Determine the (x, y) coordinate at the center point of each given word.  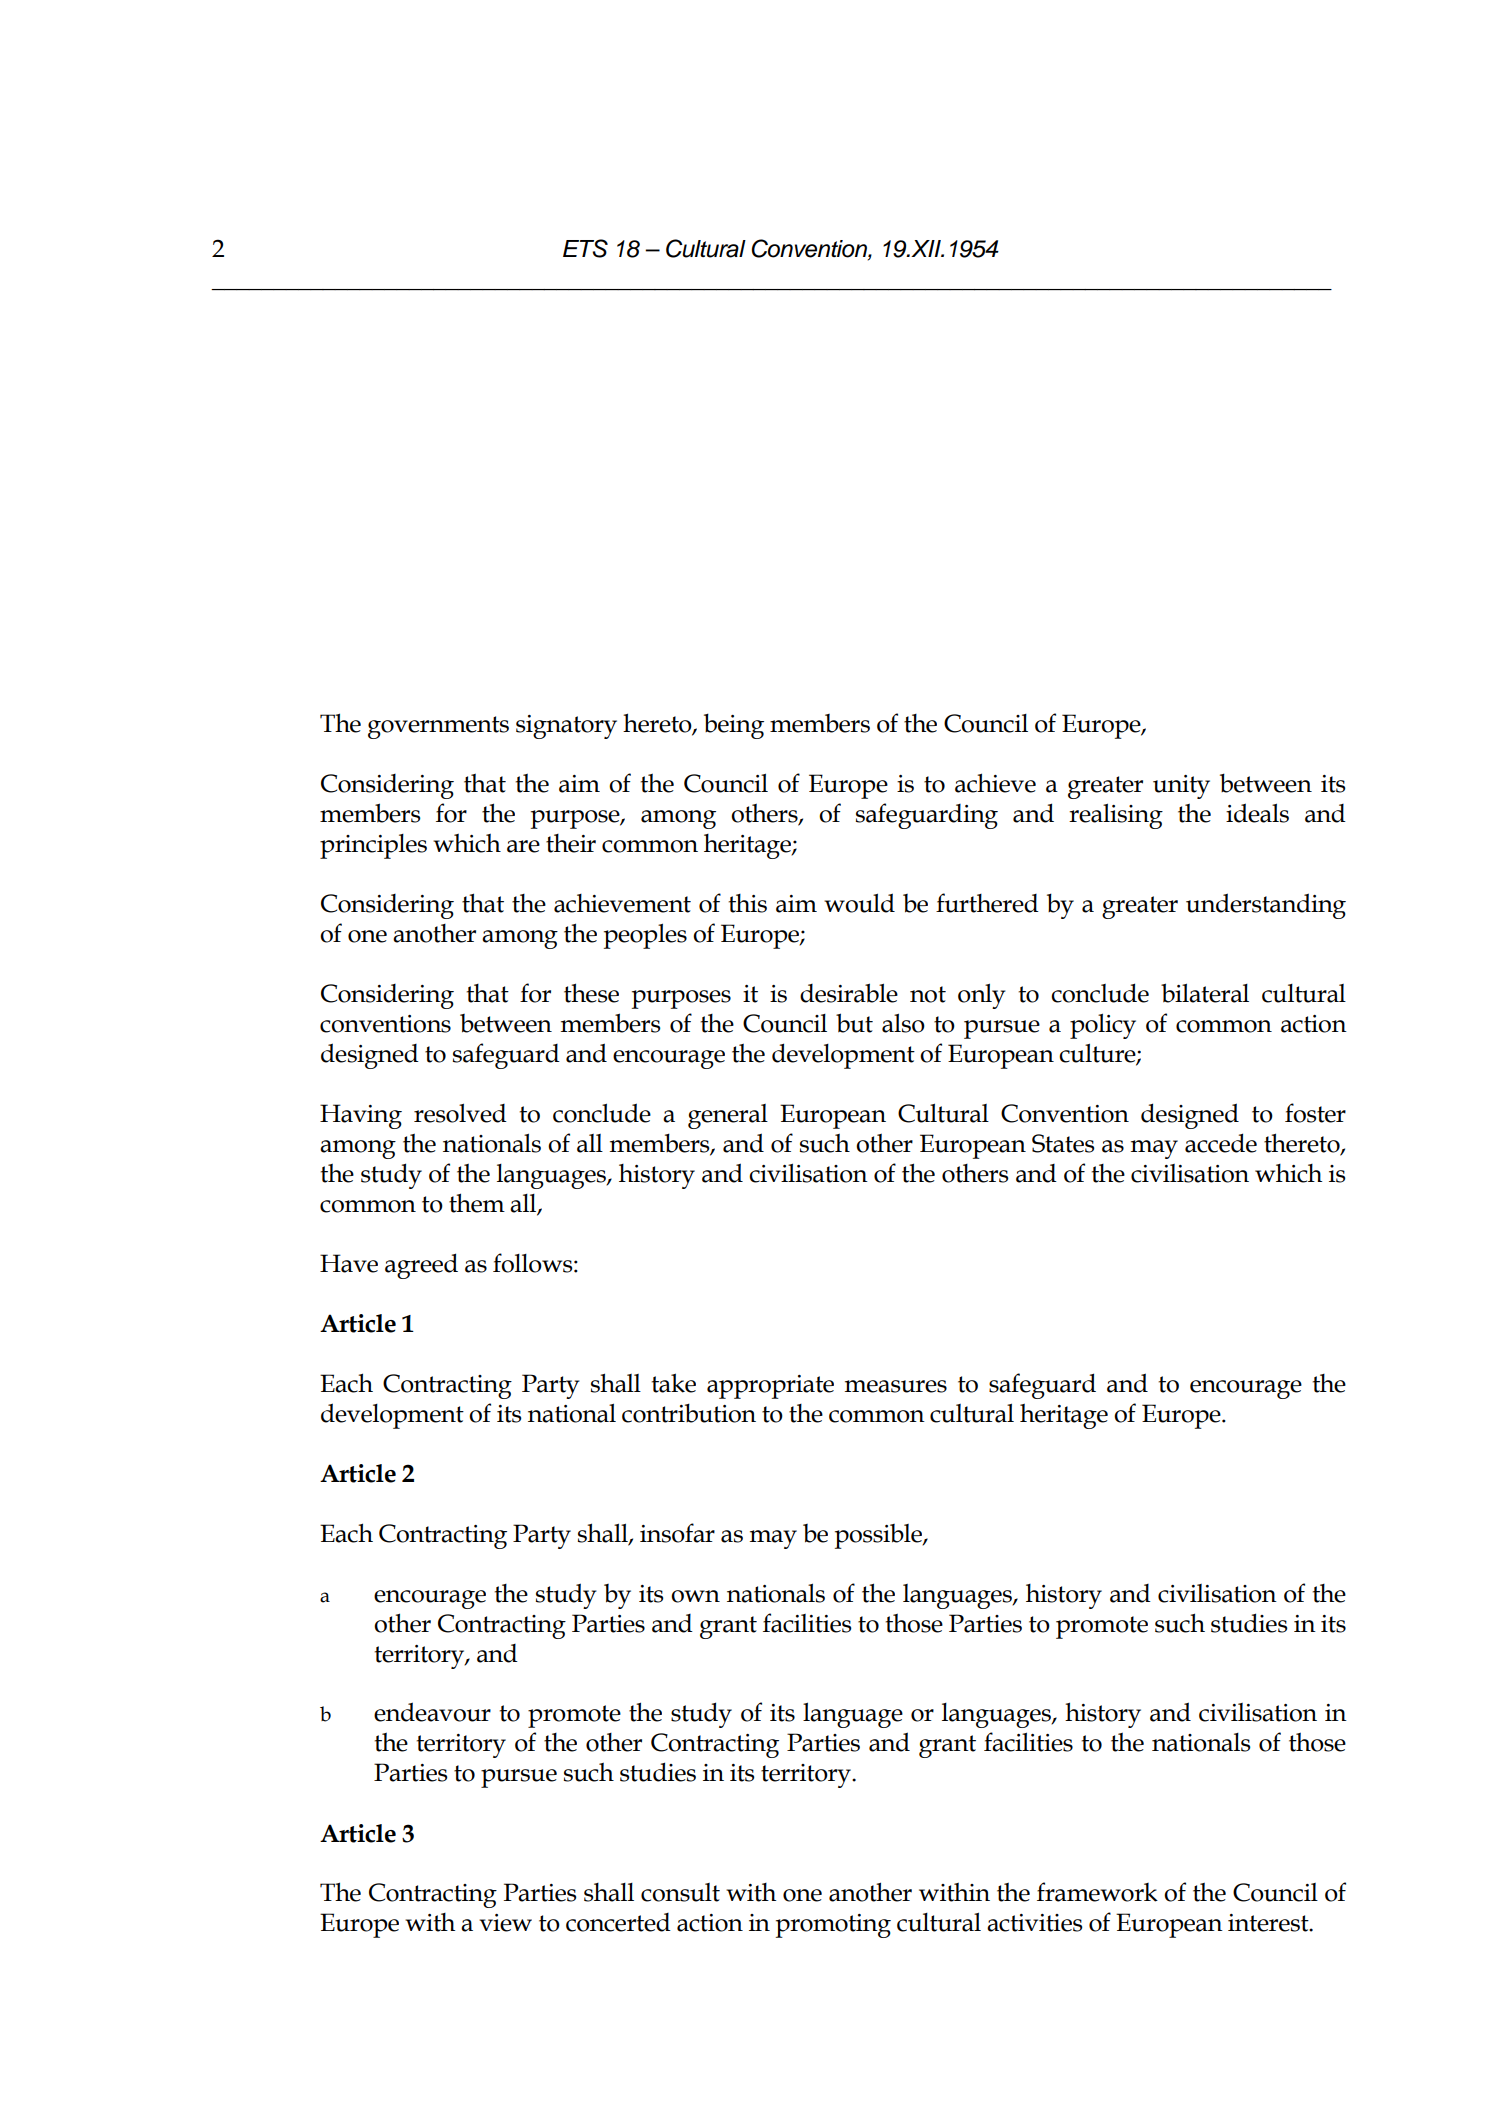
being (734, 726)
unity (1181, 787)
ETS (585, 248)
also (903, 1023)
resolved (460, 1113)
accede (1221, 1143)
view (505, 1923)
